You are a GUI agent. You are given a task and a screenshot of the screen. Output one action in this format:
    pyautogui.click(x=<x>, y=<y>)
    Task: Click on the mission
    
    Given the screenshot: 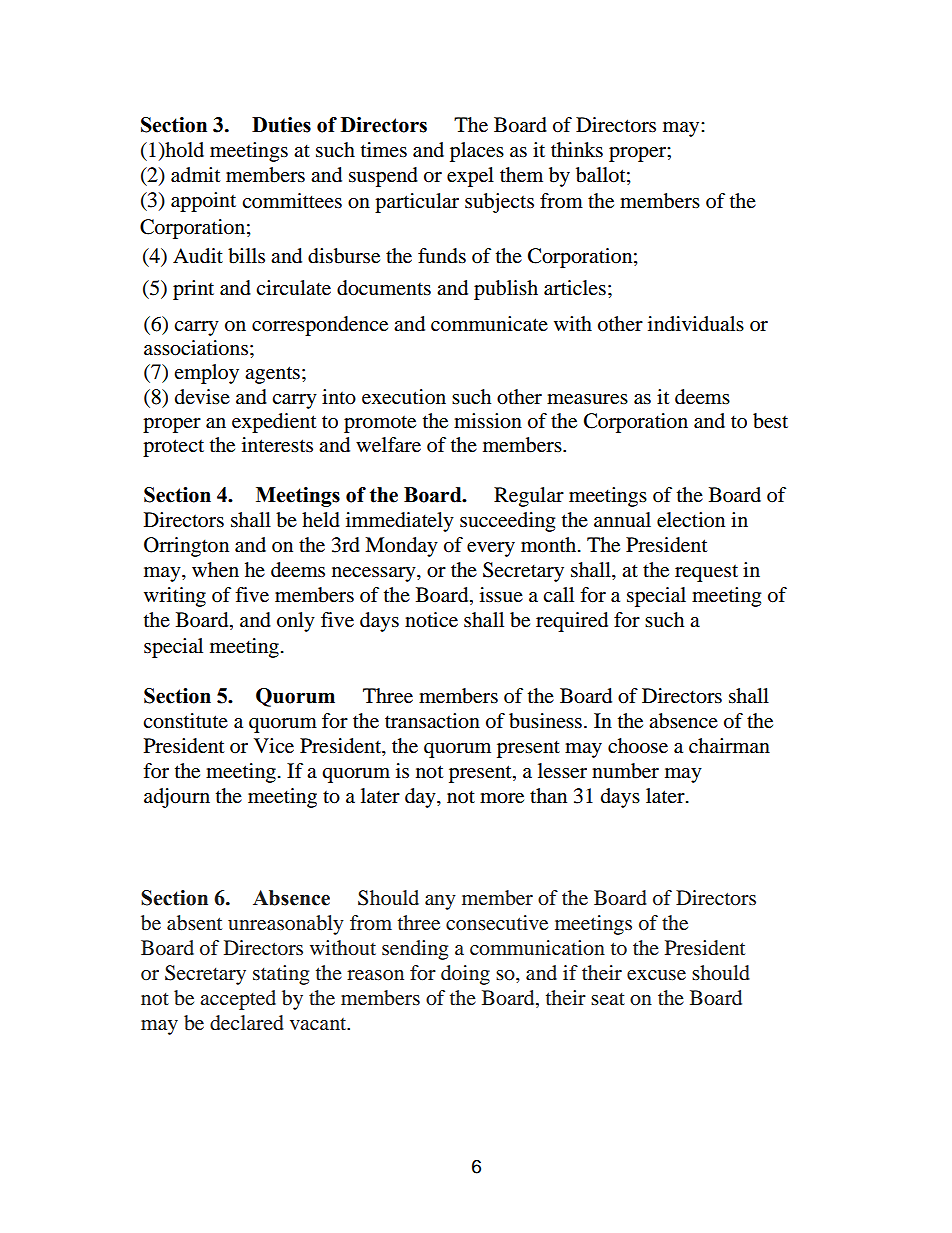 What is the action you would take?
    pyautogui.click(x=488, y=421)
